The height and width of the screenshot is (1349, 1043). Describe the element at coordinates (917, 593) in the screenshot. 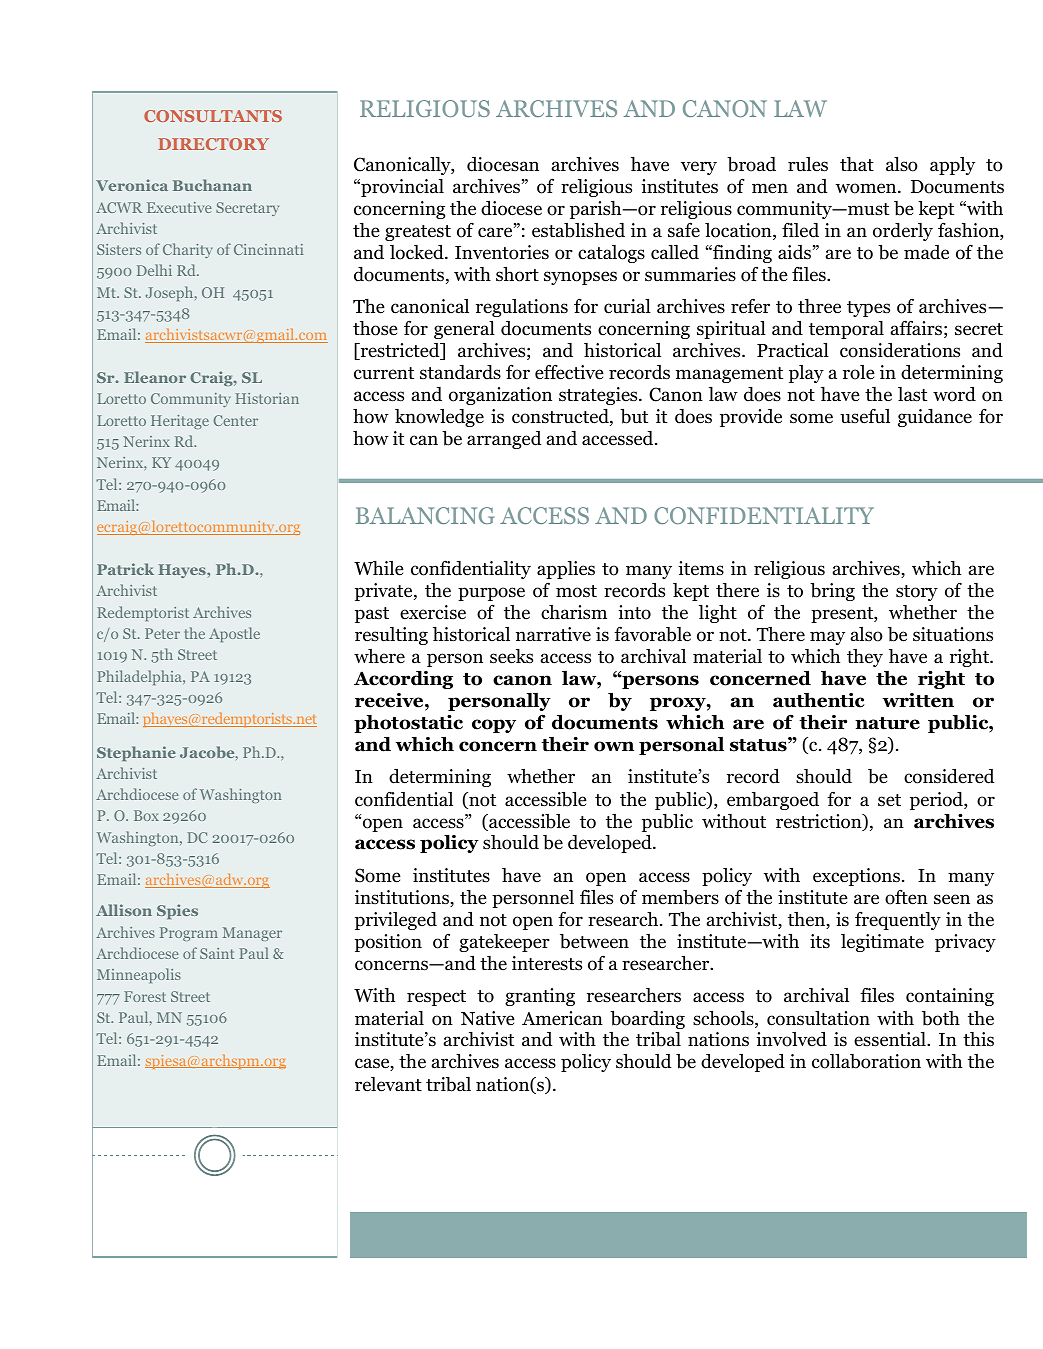

I see `story` at that location.
